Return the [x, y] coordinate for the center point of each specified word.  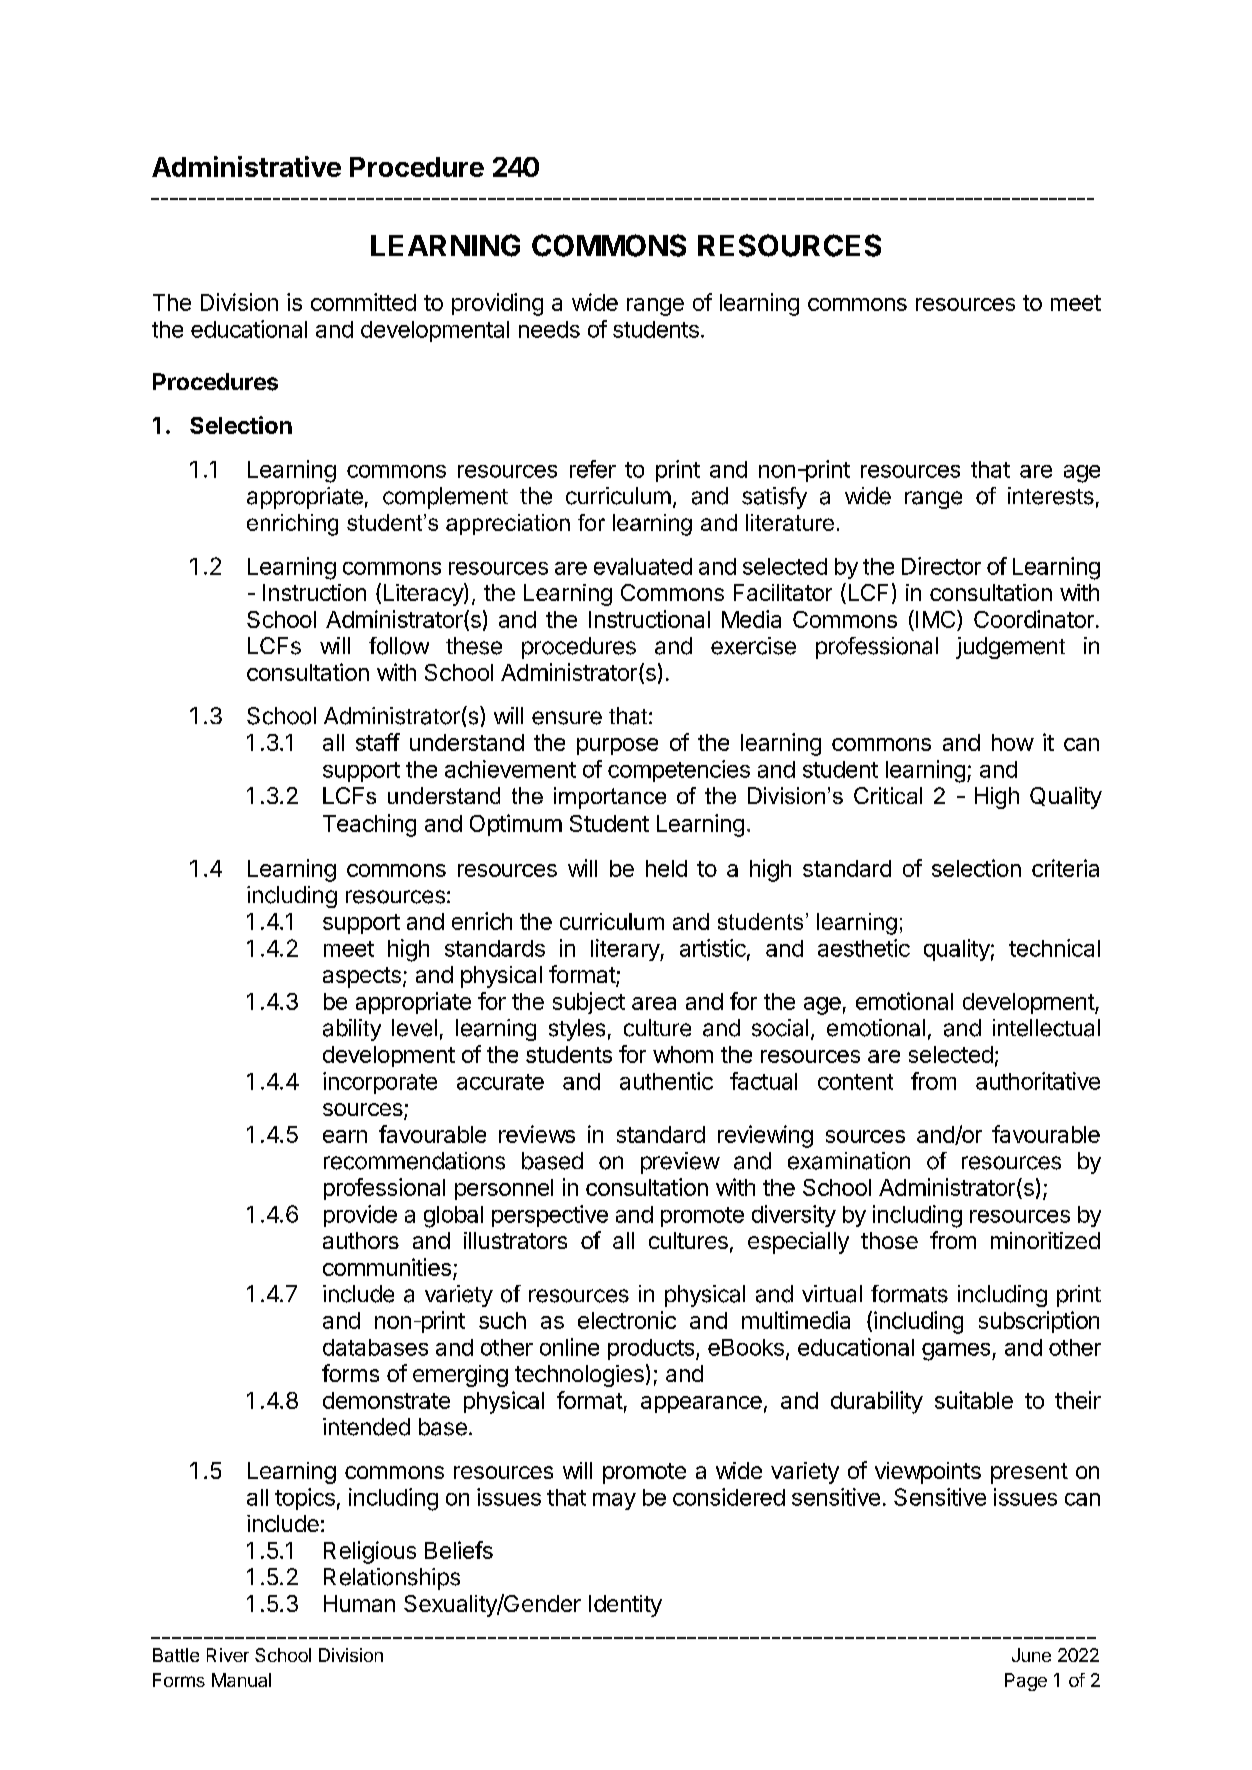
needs [549, 329]
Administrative [246, 166]
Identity [625, 1606]
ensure [567, 718]
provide [360, 1216]
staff [378, 742]
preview [680, 1163]
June [1031, 1655]
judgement [1010, 648]
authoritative [1038, 1081]
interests [1051, 496]
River [228, 1655]
